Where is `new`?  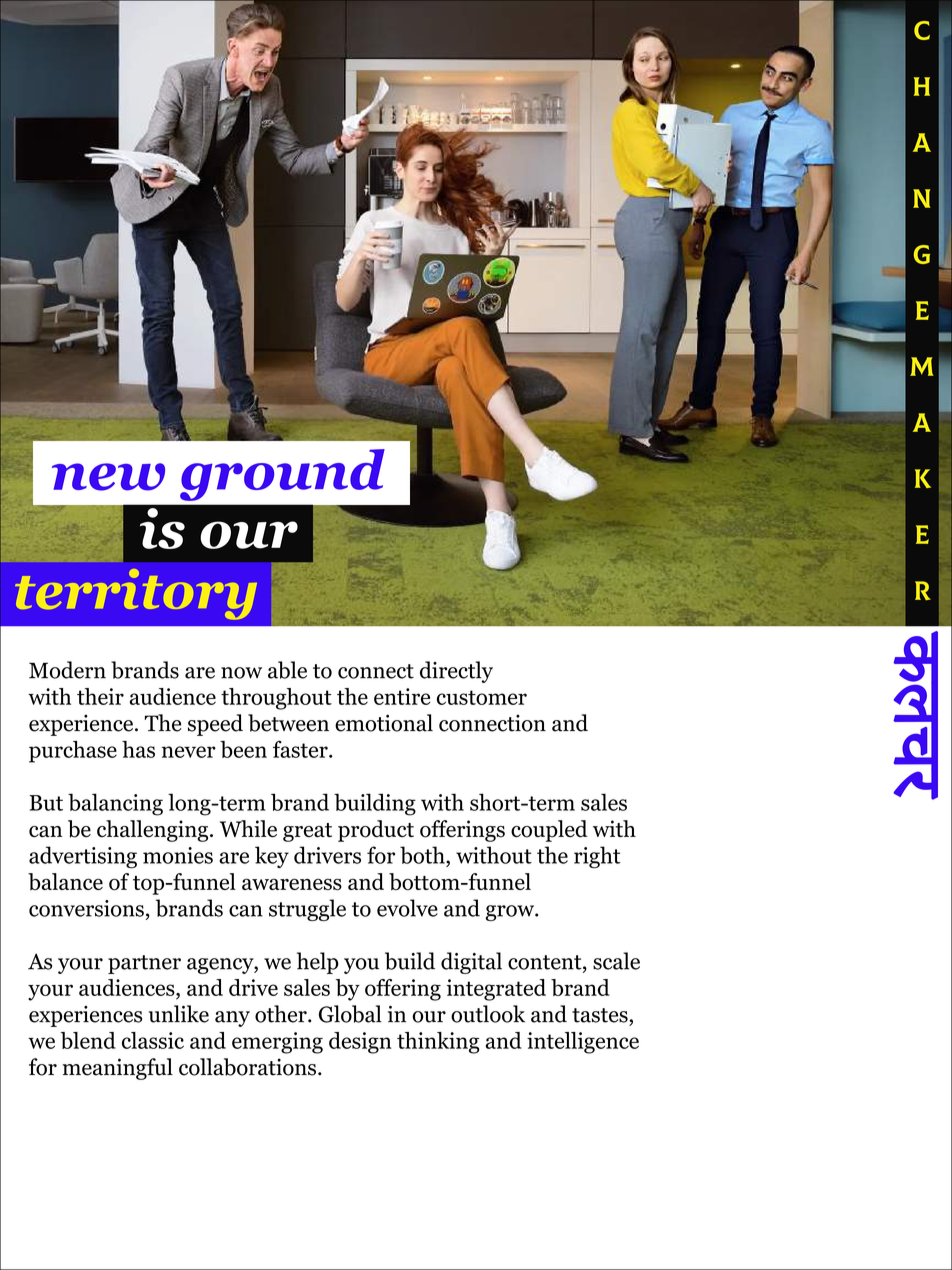 new is located at coordinates (108, 477).
